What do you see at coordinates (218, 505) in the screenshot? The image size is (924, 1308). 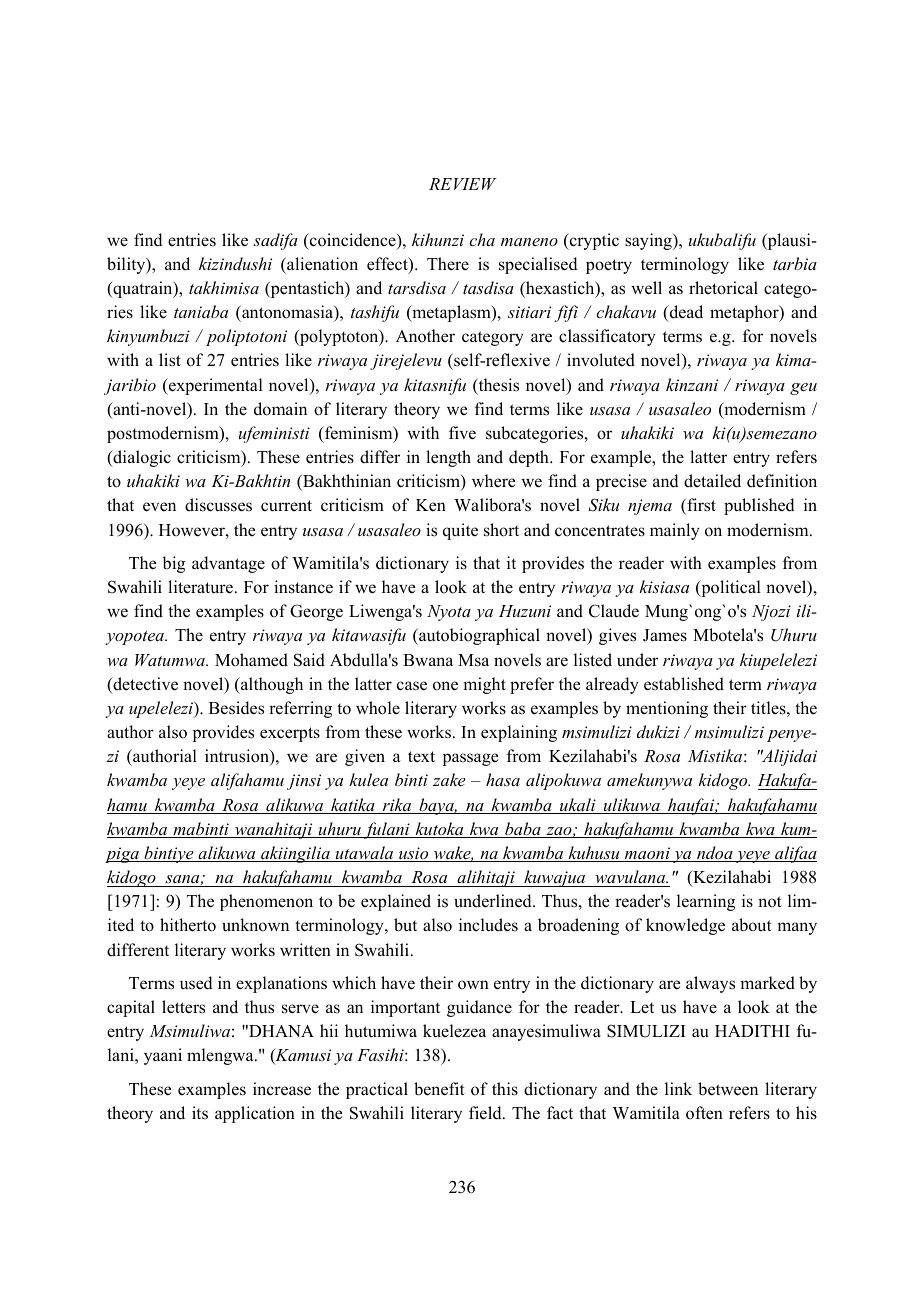 I see `discusses` at bounding box center [218, 505].
